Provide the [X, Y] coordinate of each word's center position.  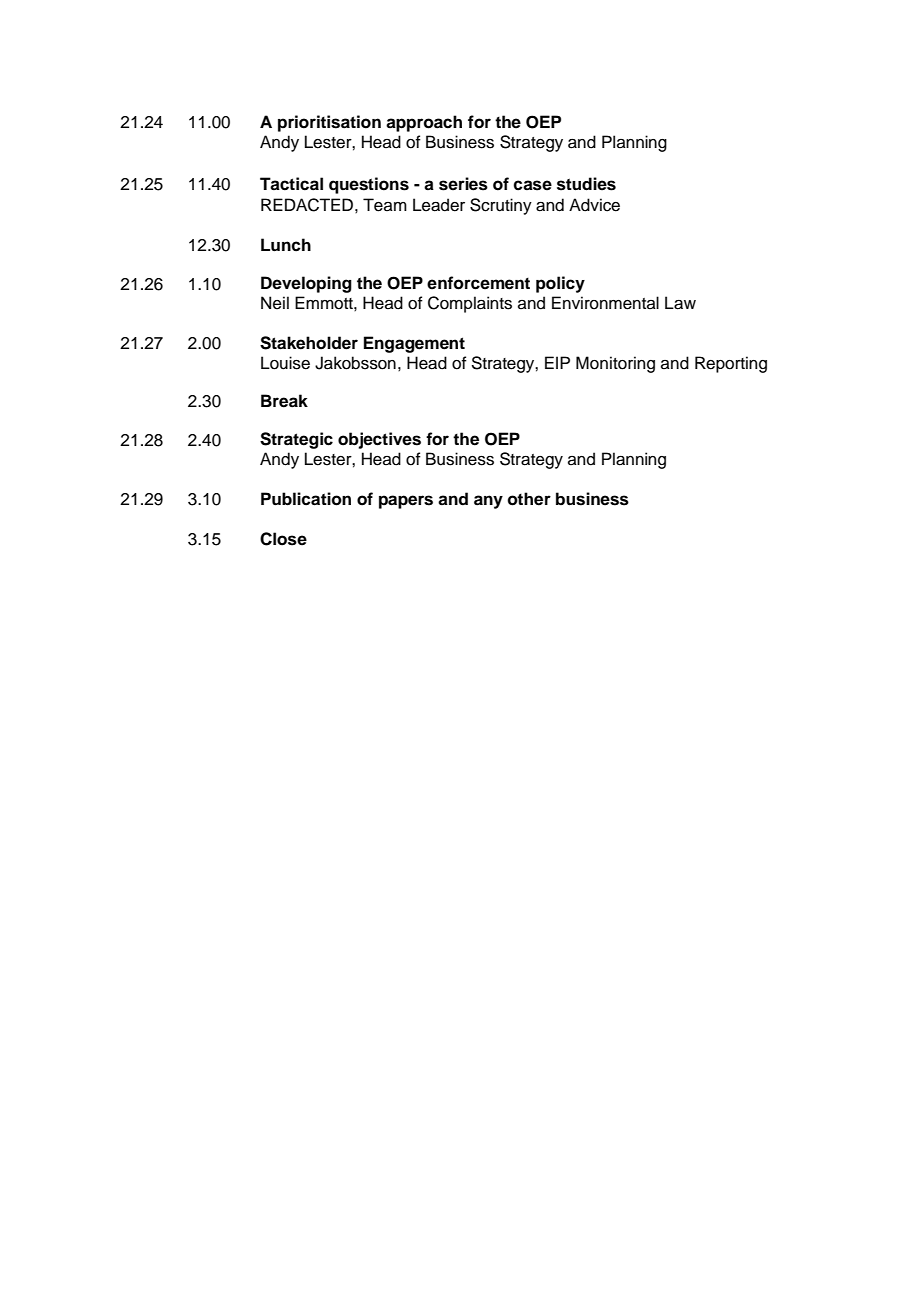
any [488, 502]
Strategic [296, 440]
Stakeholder [309, 343]
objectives [379, 440]
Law [680, 303]
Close [283, 539]
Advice [594, 205]
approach [424, 123]
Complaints [470, 304]
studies [586, 184]
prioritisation [329, 123]
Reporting [731, 364]
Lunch [286, 245]
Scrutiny [501, 206]
